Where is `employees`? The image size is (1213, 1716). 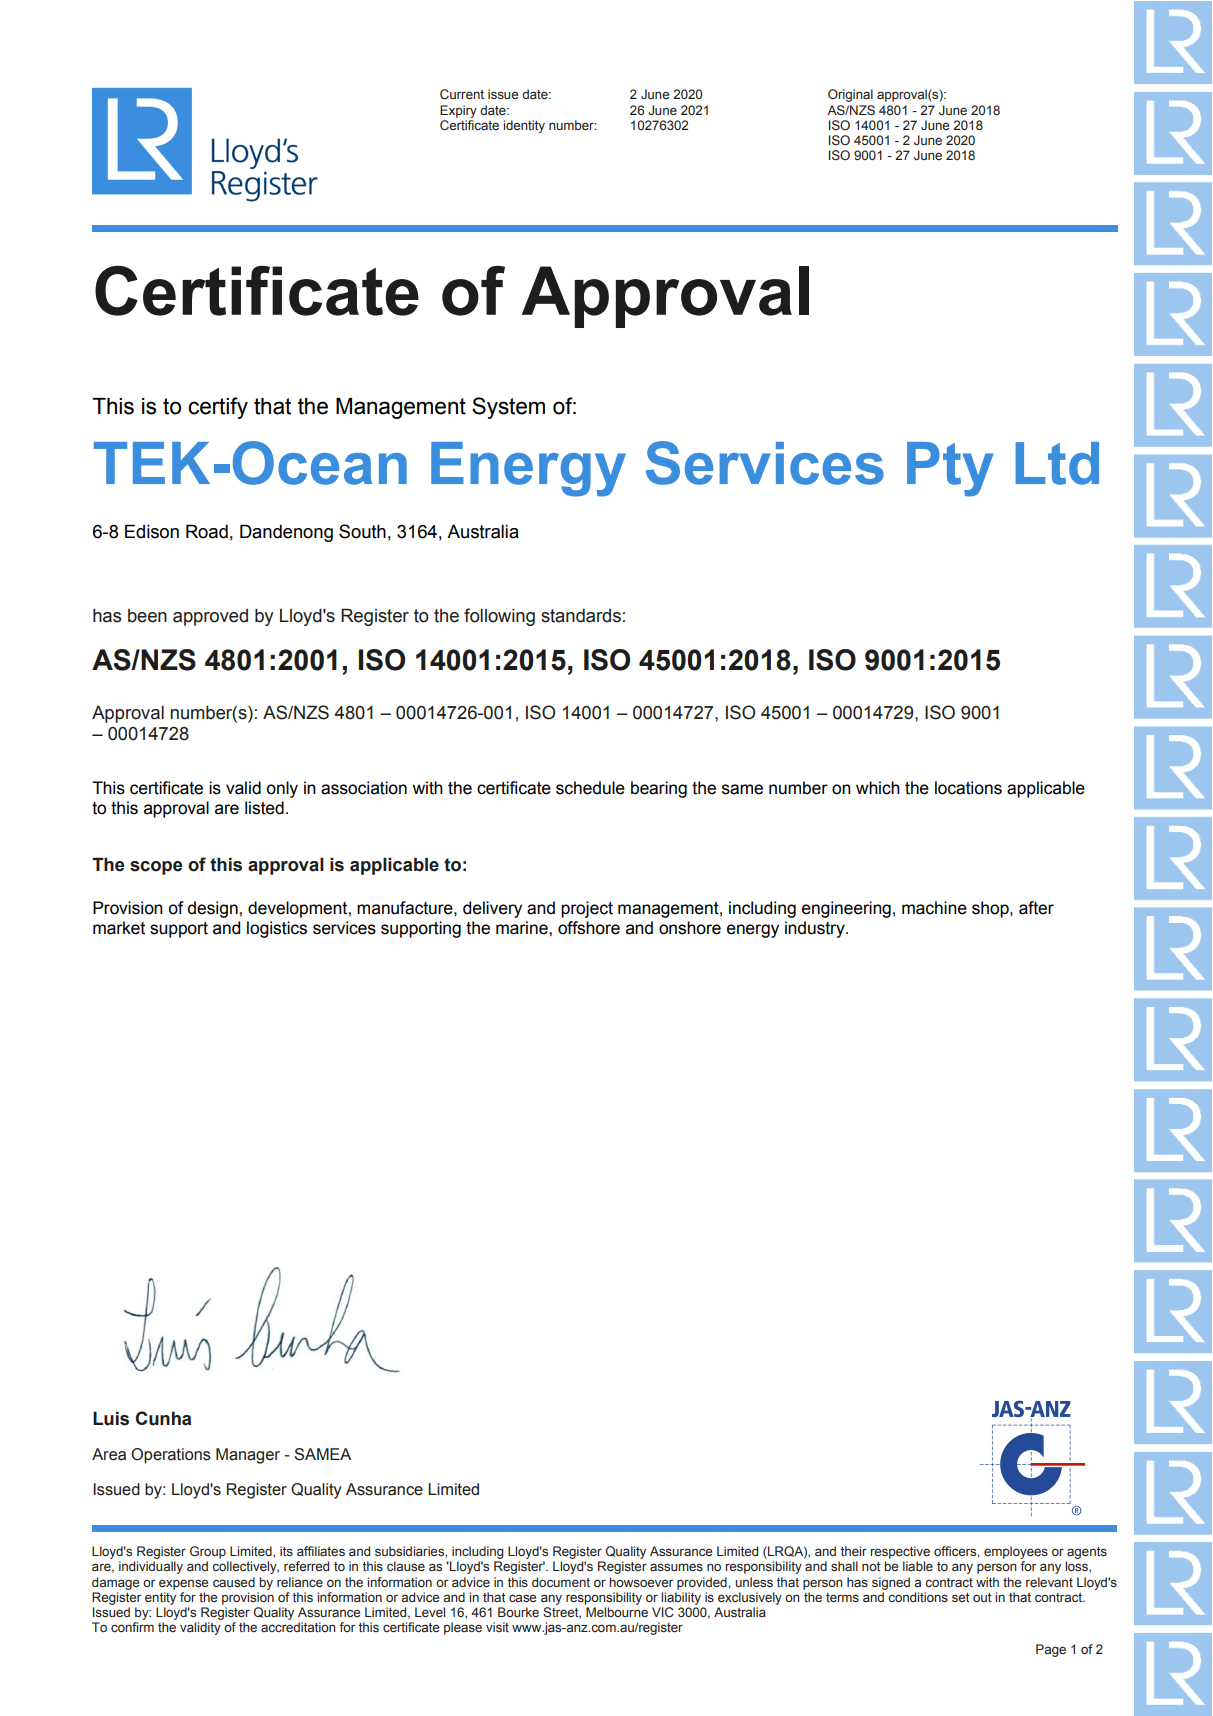
employees is located at coordinates (1016, 1552).
